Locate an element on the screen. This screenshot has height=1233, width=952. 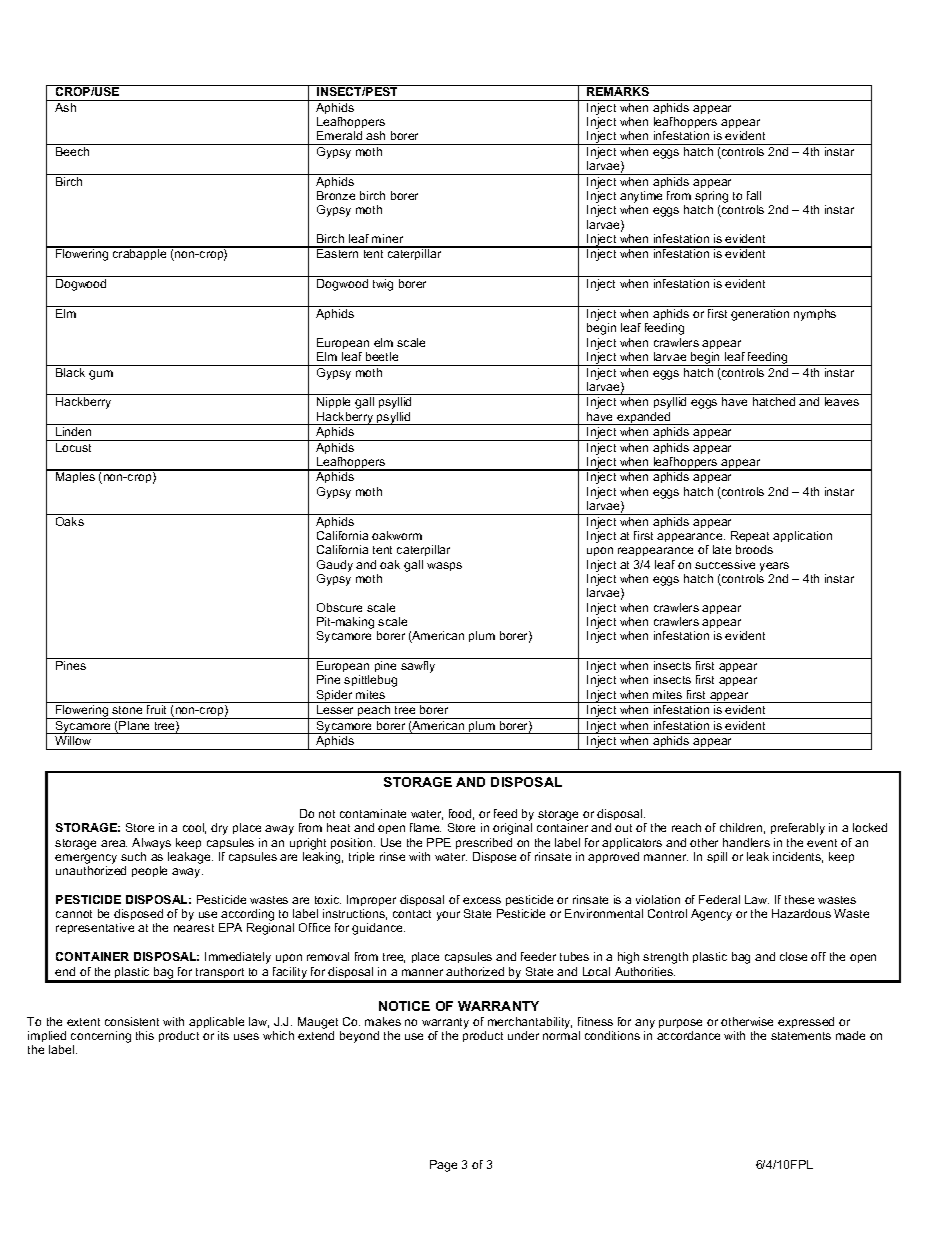
Bronze is located at coordinates (336, 195).
